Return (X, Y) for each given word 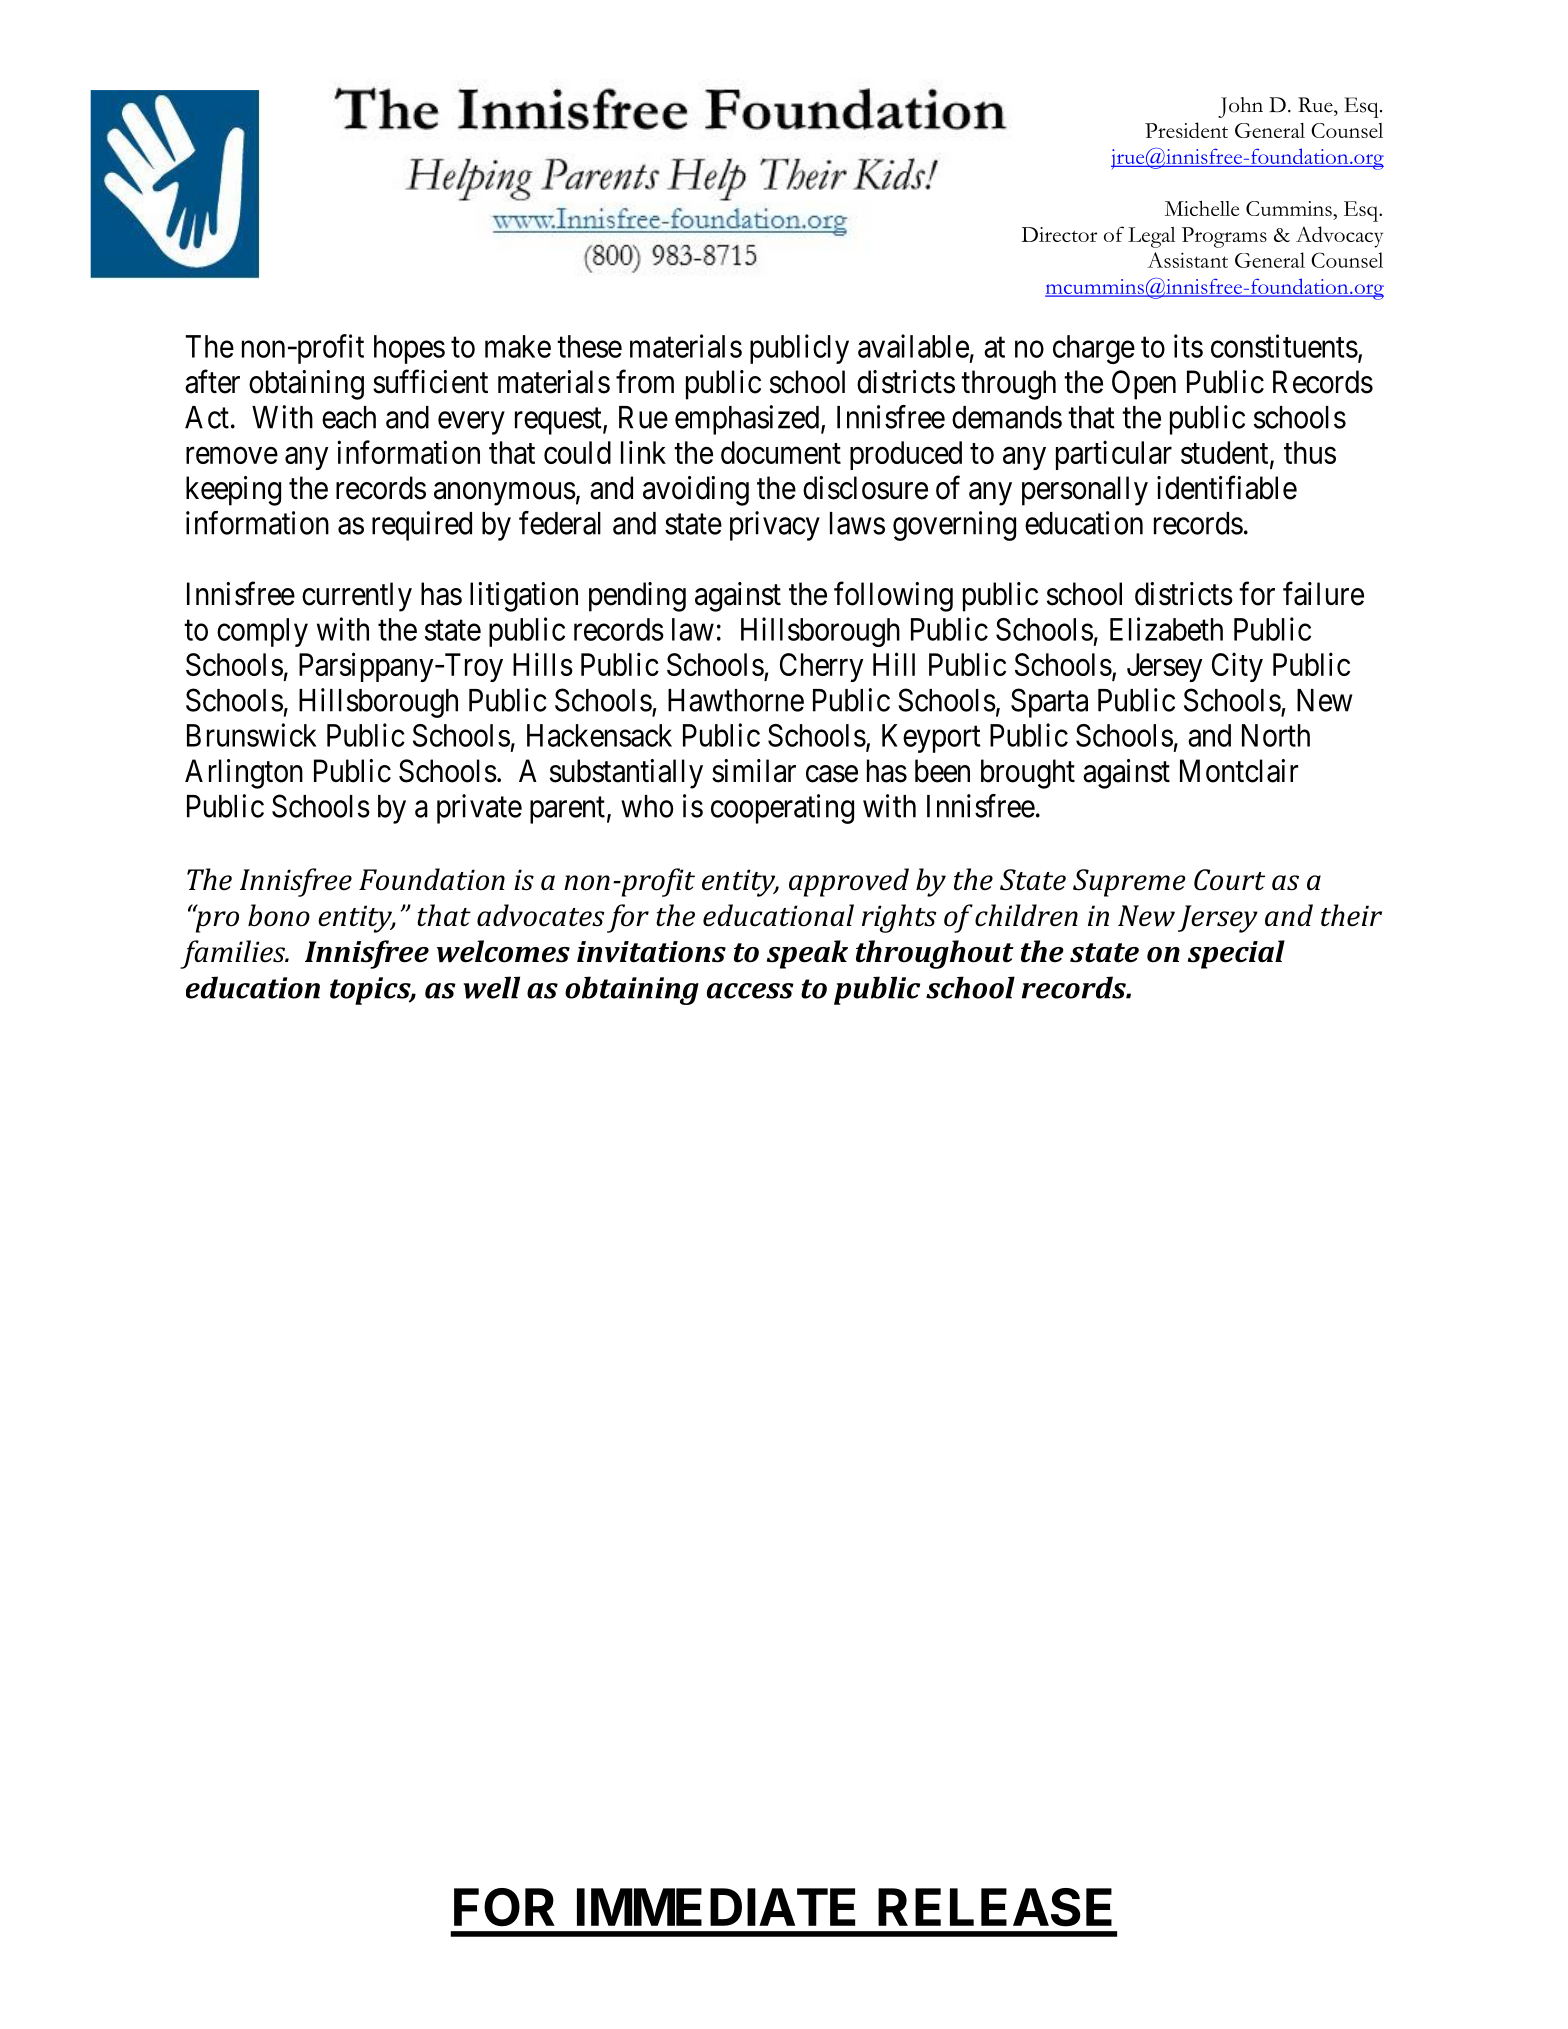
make (518, 346)
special (1236, 954)
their (1351, 915)
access (750, 991)
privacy (775, 526)
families (234, 954)
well (491, 987)
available (913, 346)
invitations (651, 952)
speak (807, 954)
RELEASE (995, 1907)
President (1186, 130)
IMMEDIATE (716, 1907)
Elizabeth (1166, 629)
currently (357, 597)
